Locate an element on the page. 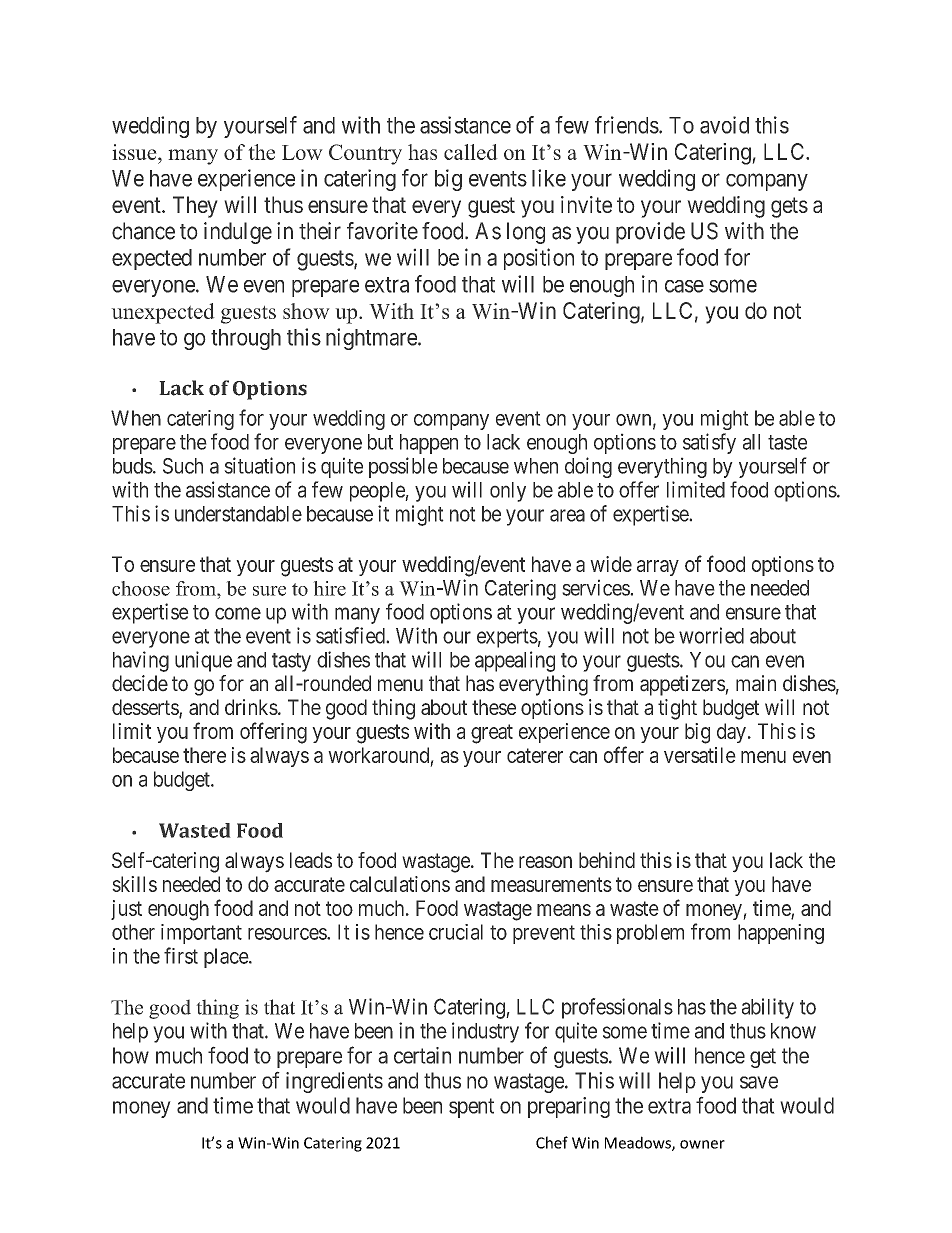 The image size is (952, 1233). owner is located at coordinates (702, 1144).
